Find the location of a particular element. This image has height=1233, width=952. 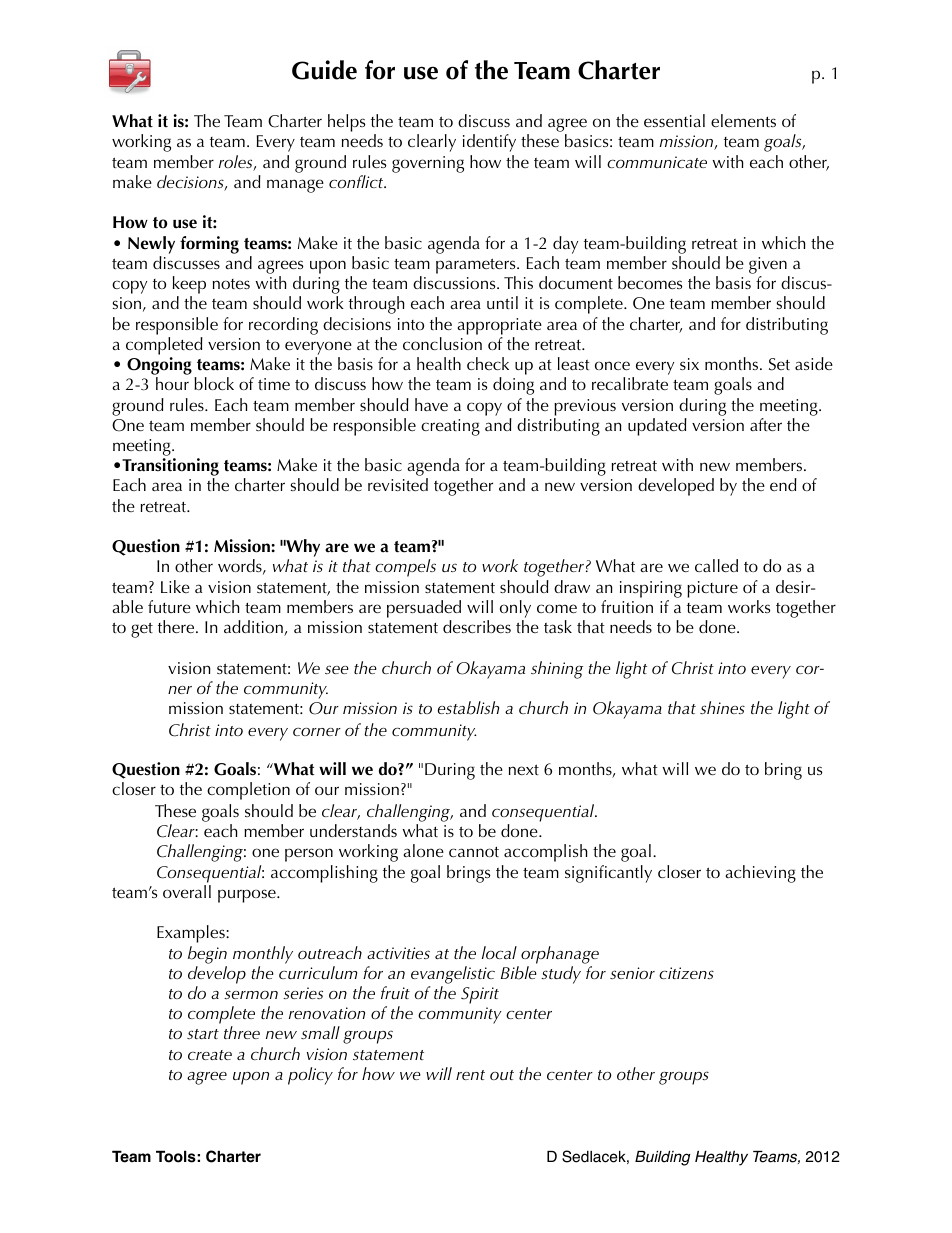

elements is located at coordinates (743, 120).
